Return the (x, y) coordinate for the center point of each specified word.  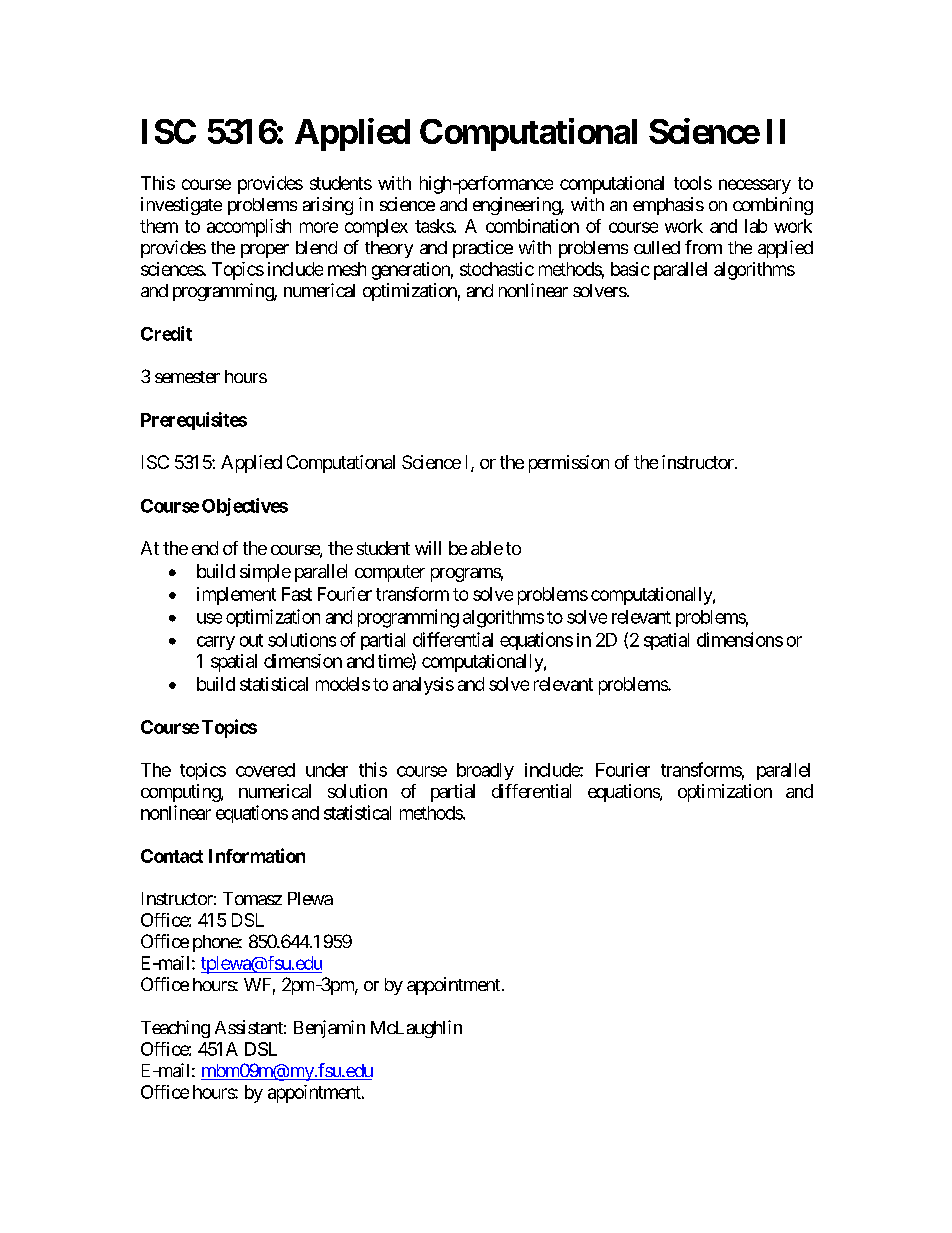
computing (181, 793)
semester (187, 377)
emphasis (668, 206)
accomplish (249, 228)
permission (569, 464)
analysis (423, 686)
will (428, 548)
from (703, 247)
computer (390, 573)
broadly (485, 771)
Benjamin (329, 1029)
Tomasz (252, 898)
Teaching (175, 1029)
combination (532, 226)
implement (236, 596)
